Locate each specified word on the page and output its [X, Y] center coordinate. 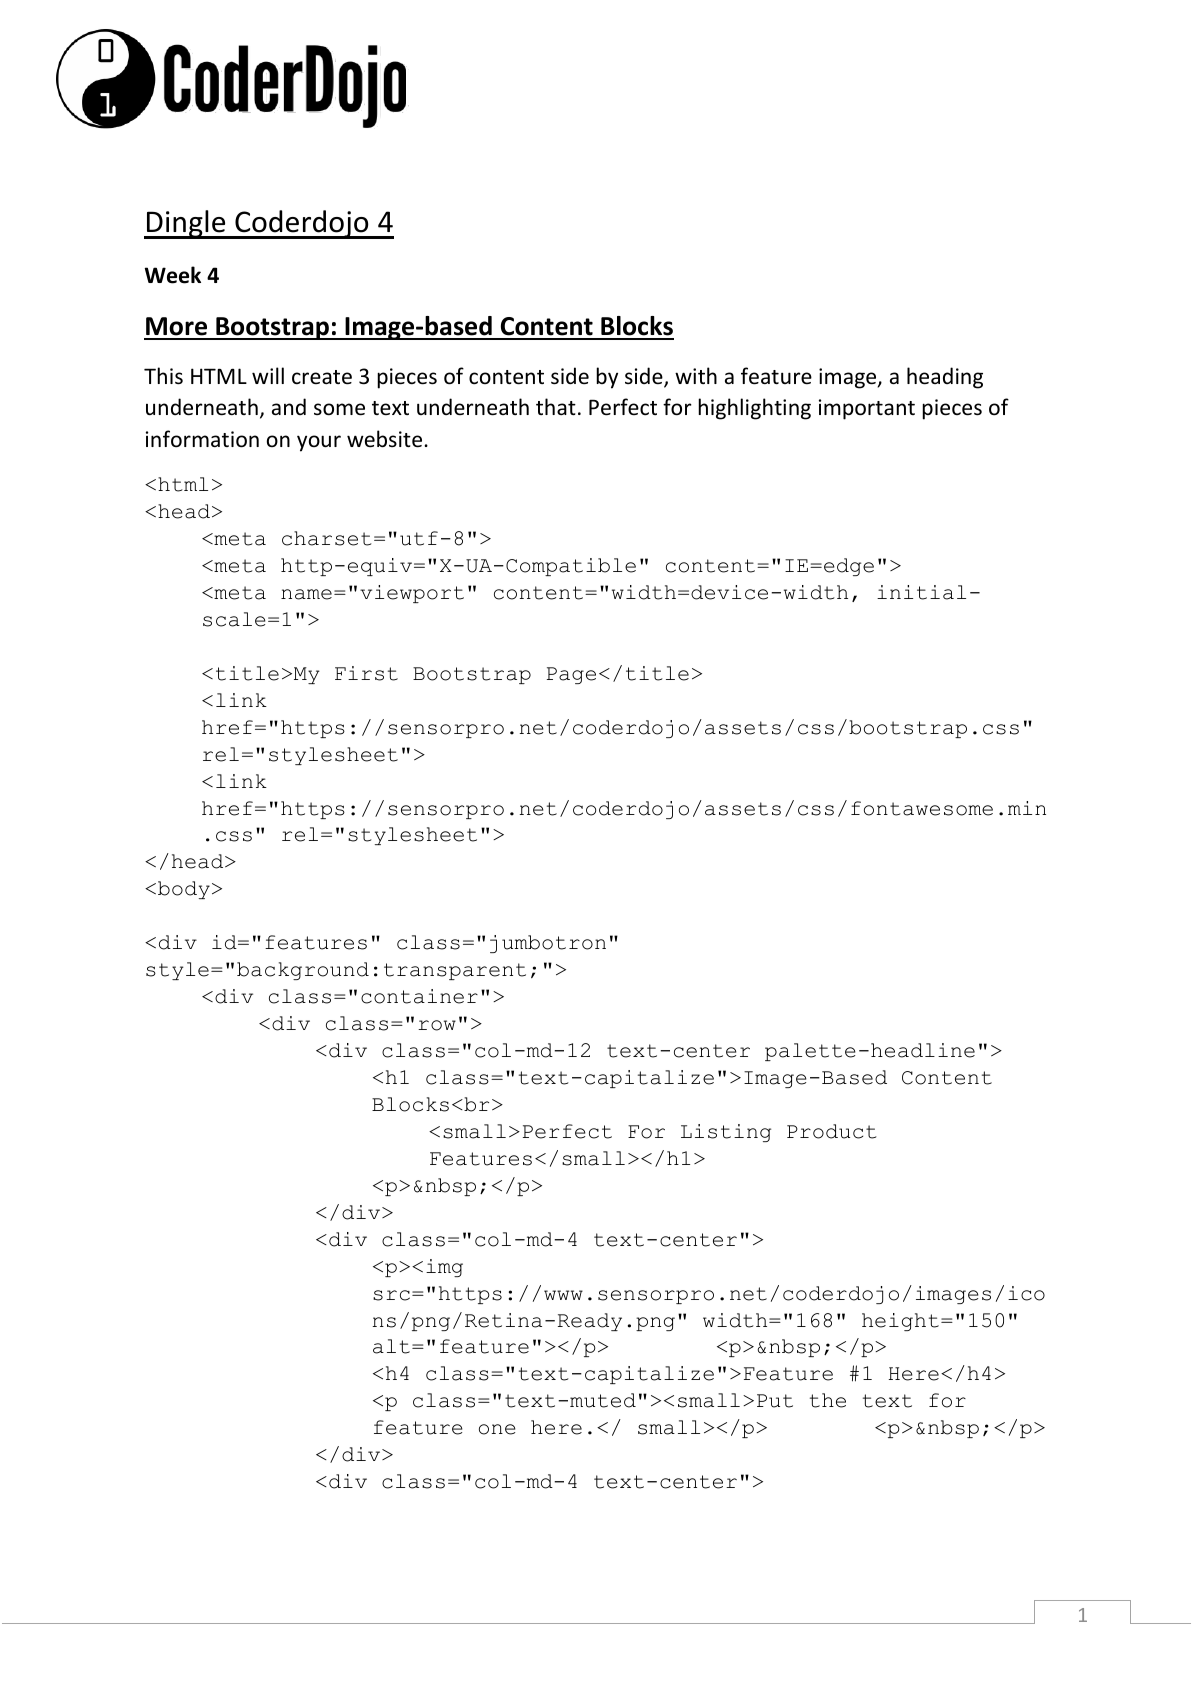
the [828, 1400]
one [497, 1429]
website [386, 439]
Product [832, 1131]
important [867, 409]
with [696, 375]
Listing [726, 1133]
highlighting [754, 409]
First [366, 673]
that [556, 406]
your [319, 443]
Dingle [186, 224]
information [202, 439]
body [184, 890]
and [289, 406]
